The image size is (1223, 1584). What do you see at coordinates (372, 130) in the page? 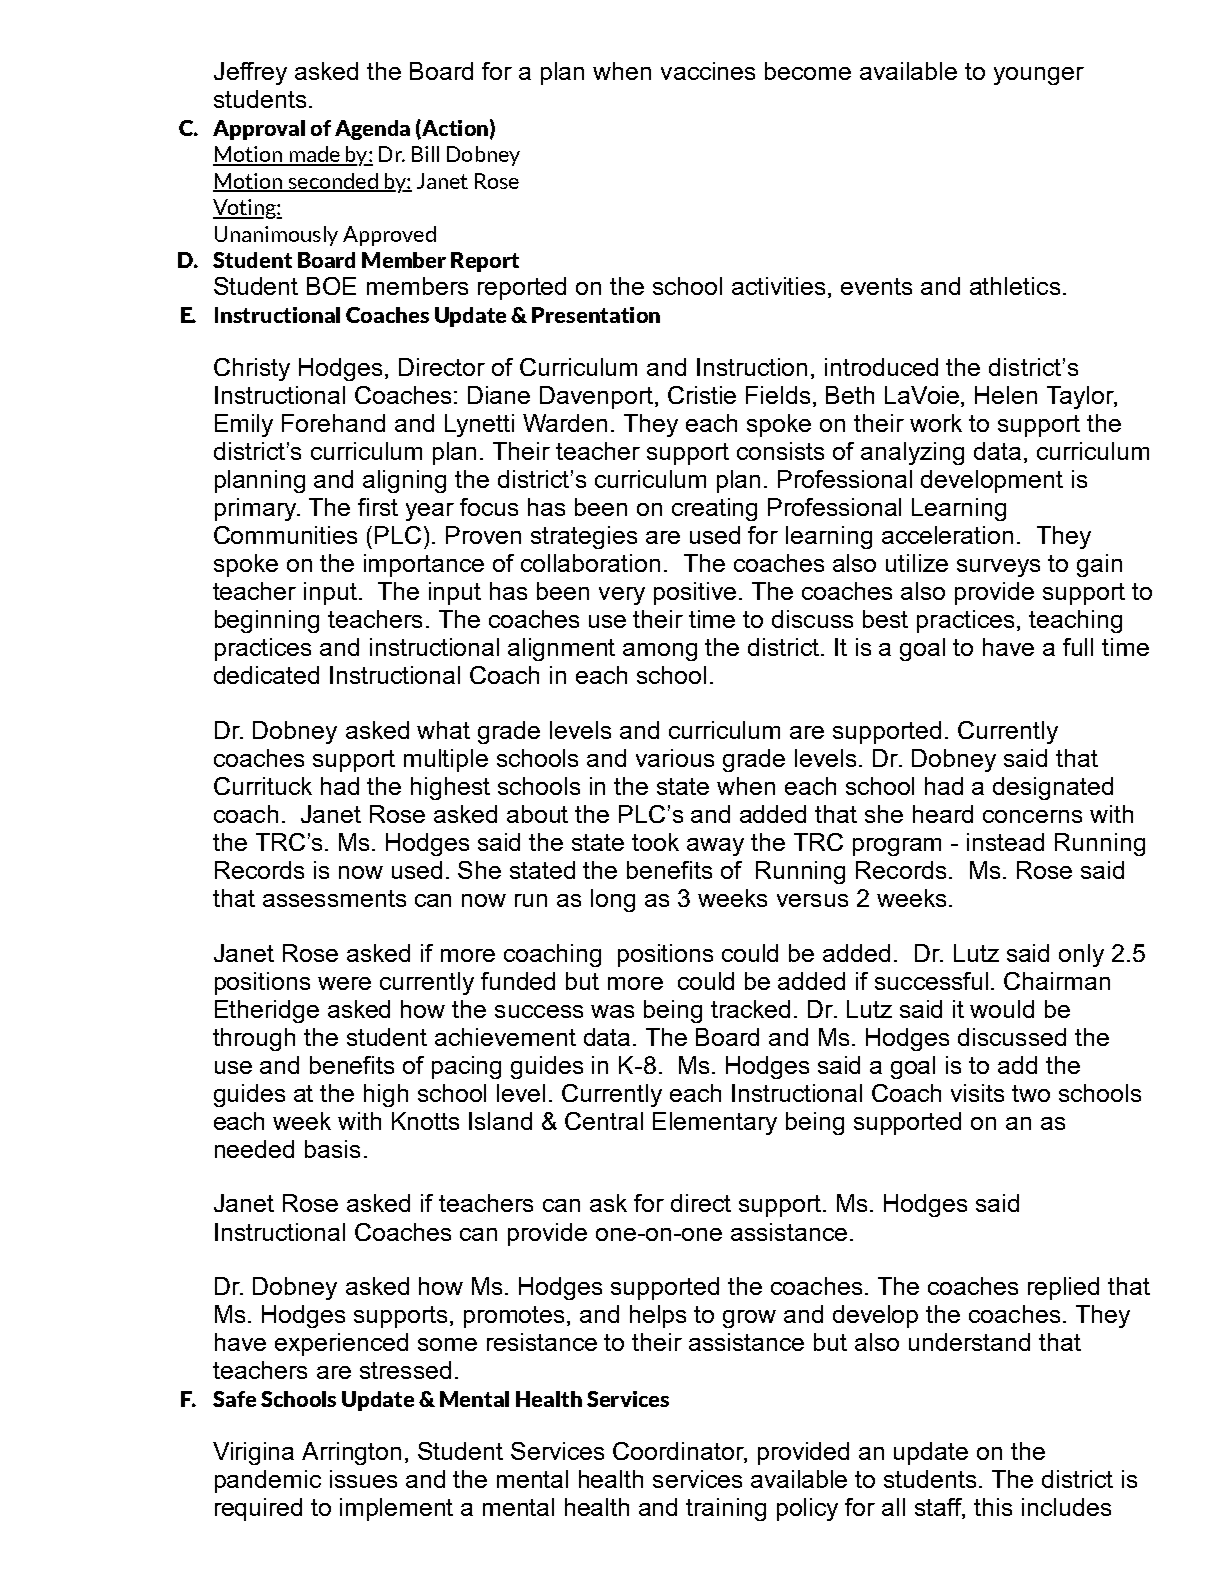
I see `Agenda` at bounding box center [372, 130].
